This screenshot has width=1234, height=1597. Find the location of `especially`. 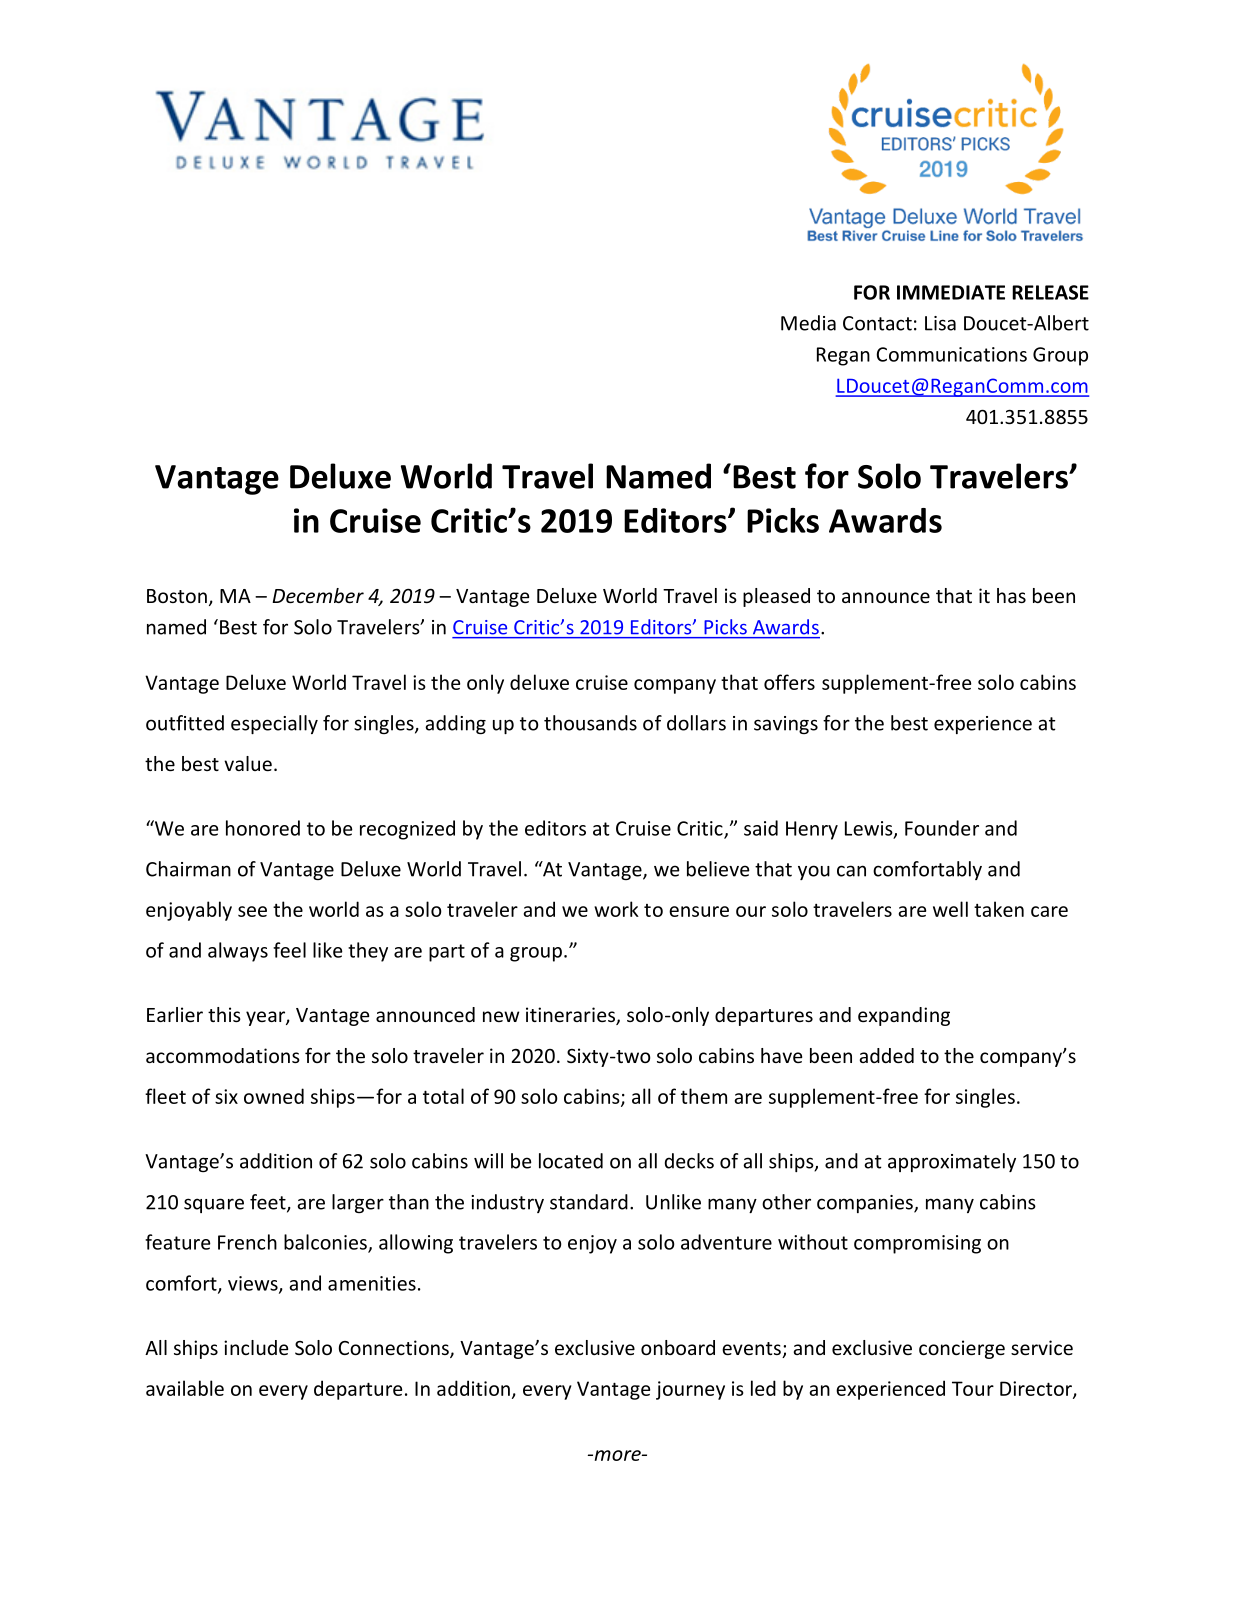

especially is located at coordinates (274, 724).
